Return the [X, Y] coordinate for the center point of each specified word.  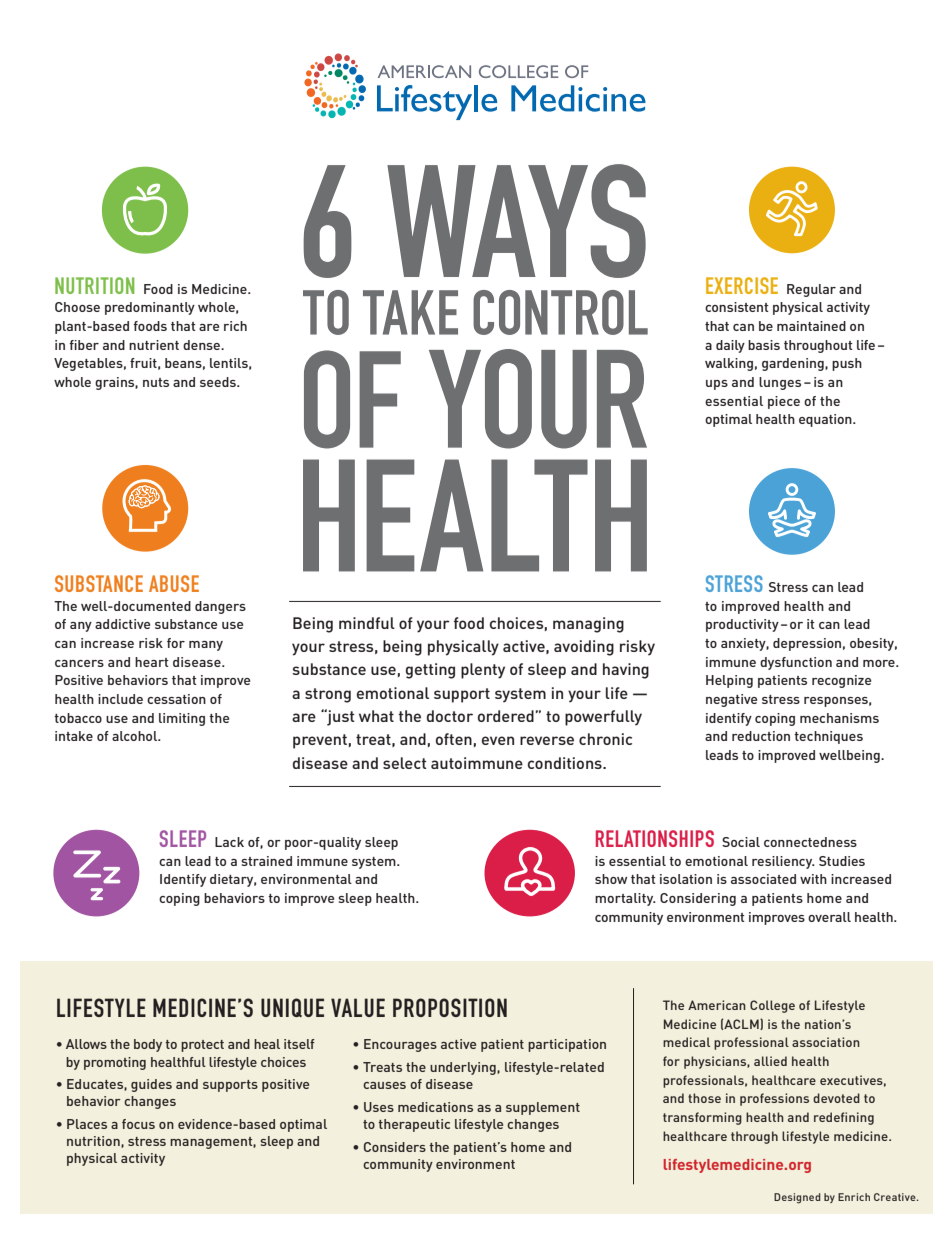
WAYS [516, 221]
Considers [395, 1147]
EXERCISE [742, 285]
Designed [797, 1198]
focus [138, 1124]
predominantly [150, 308]
